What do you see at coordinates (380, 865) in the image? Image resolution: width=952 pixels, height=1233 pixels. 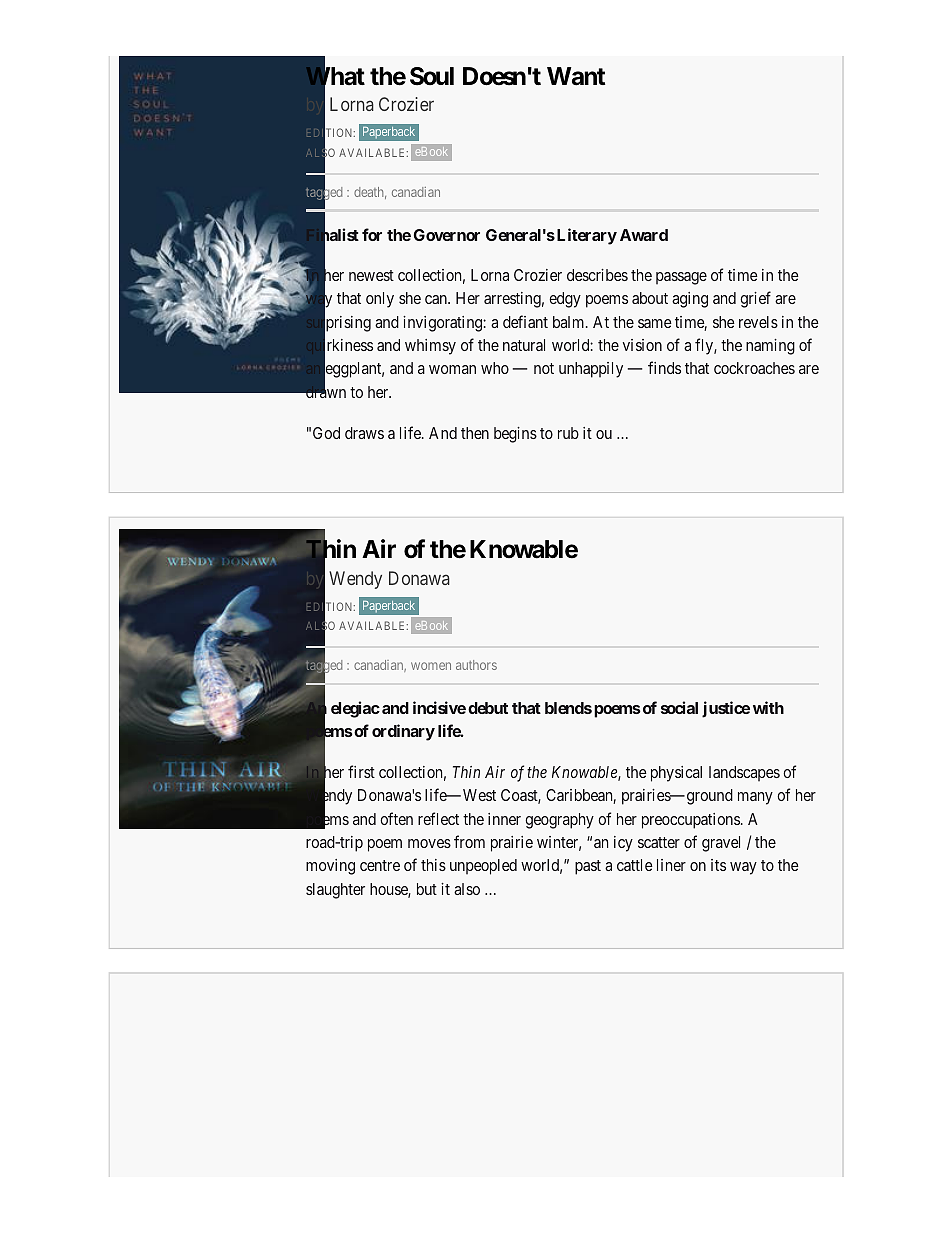 I see `centre` at bounding box center [380, 865].
